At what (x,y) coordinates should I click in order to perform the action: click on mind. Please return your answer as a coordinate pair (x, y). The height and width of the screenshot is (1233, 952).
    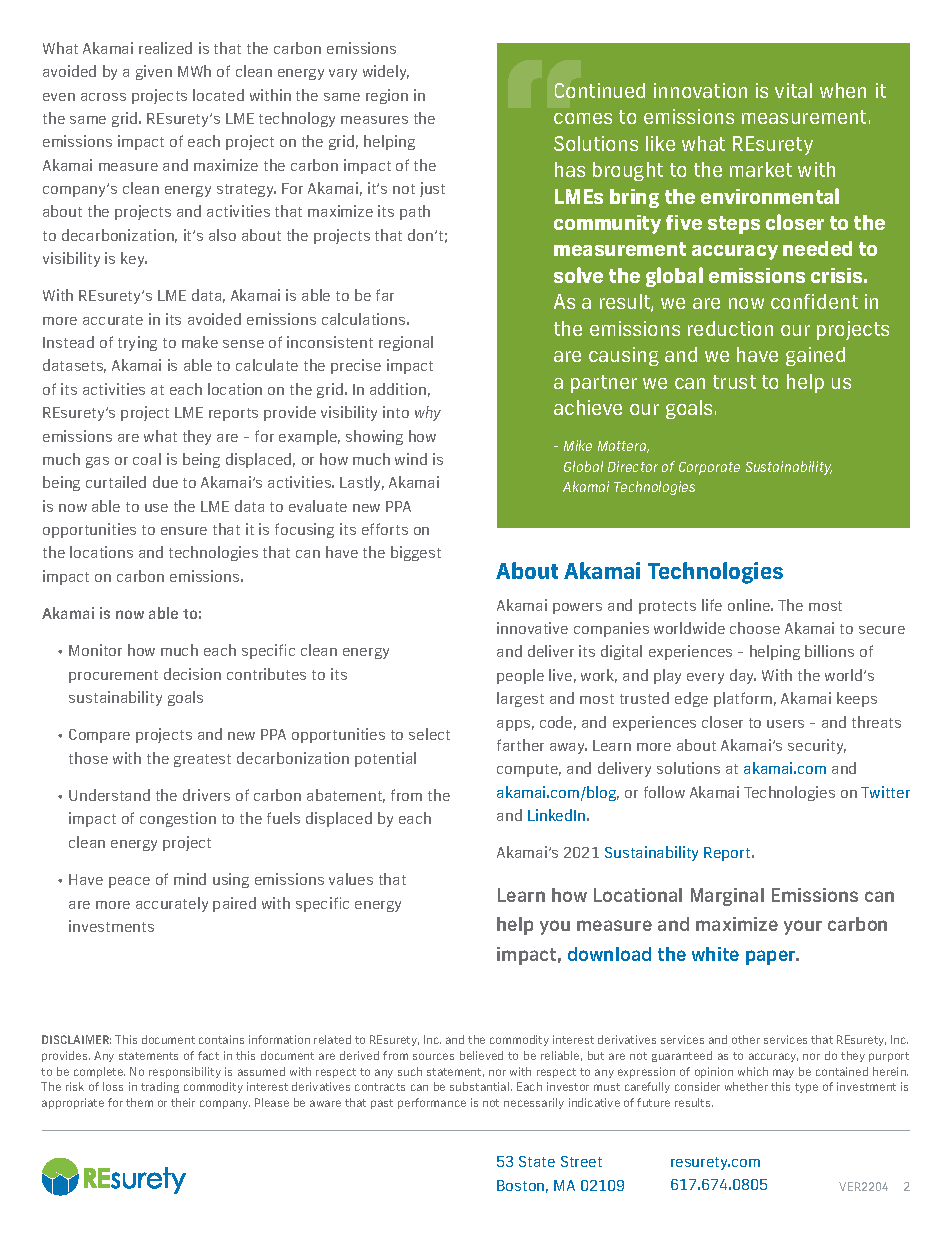
    Looking at the image, I should click on (190, 879).
